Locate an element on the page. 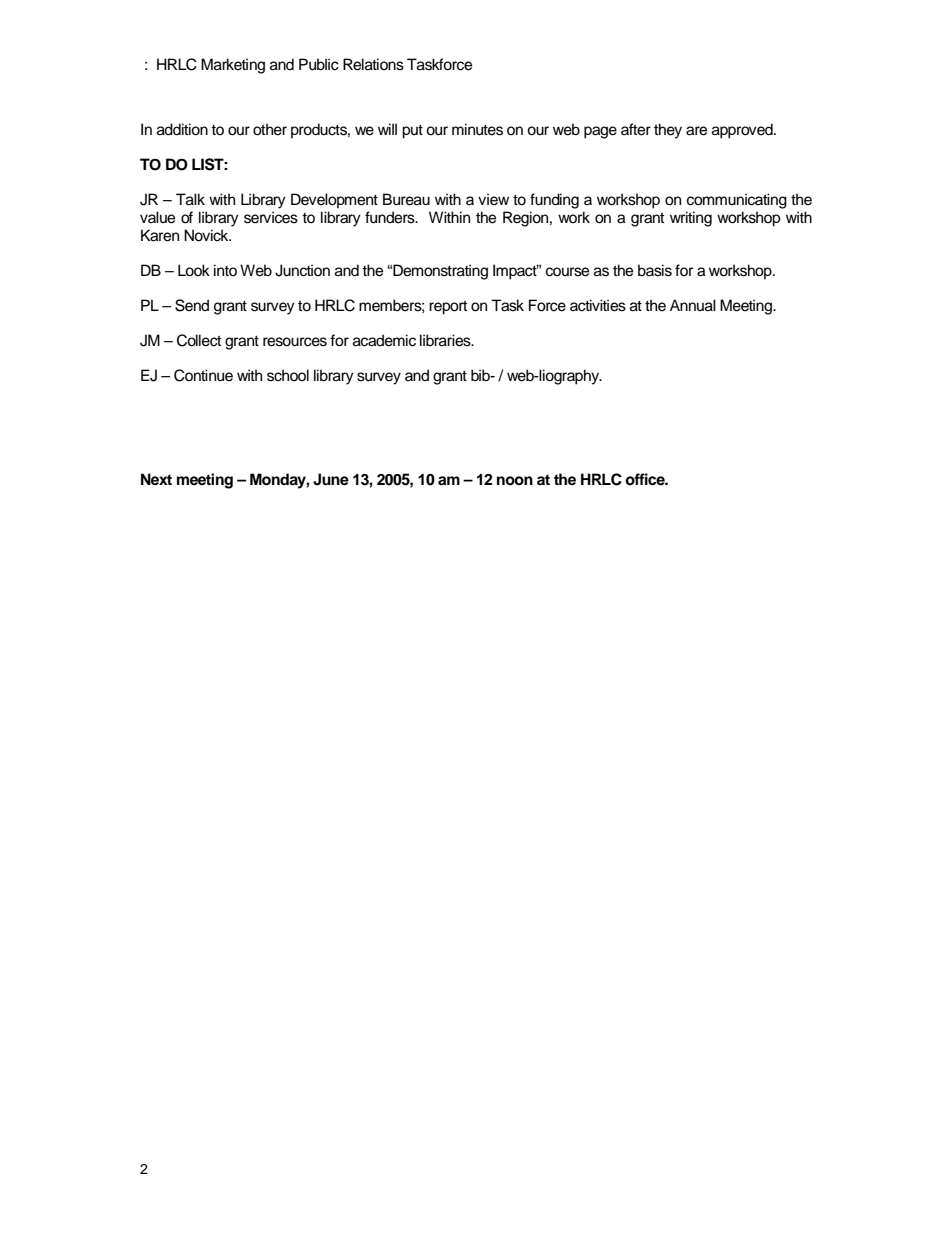  Marketing is located at coordinates (233, 66).
